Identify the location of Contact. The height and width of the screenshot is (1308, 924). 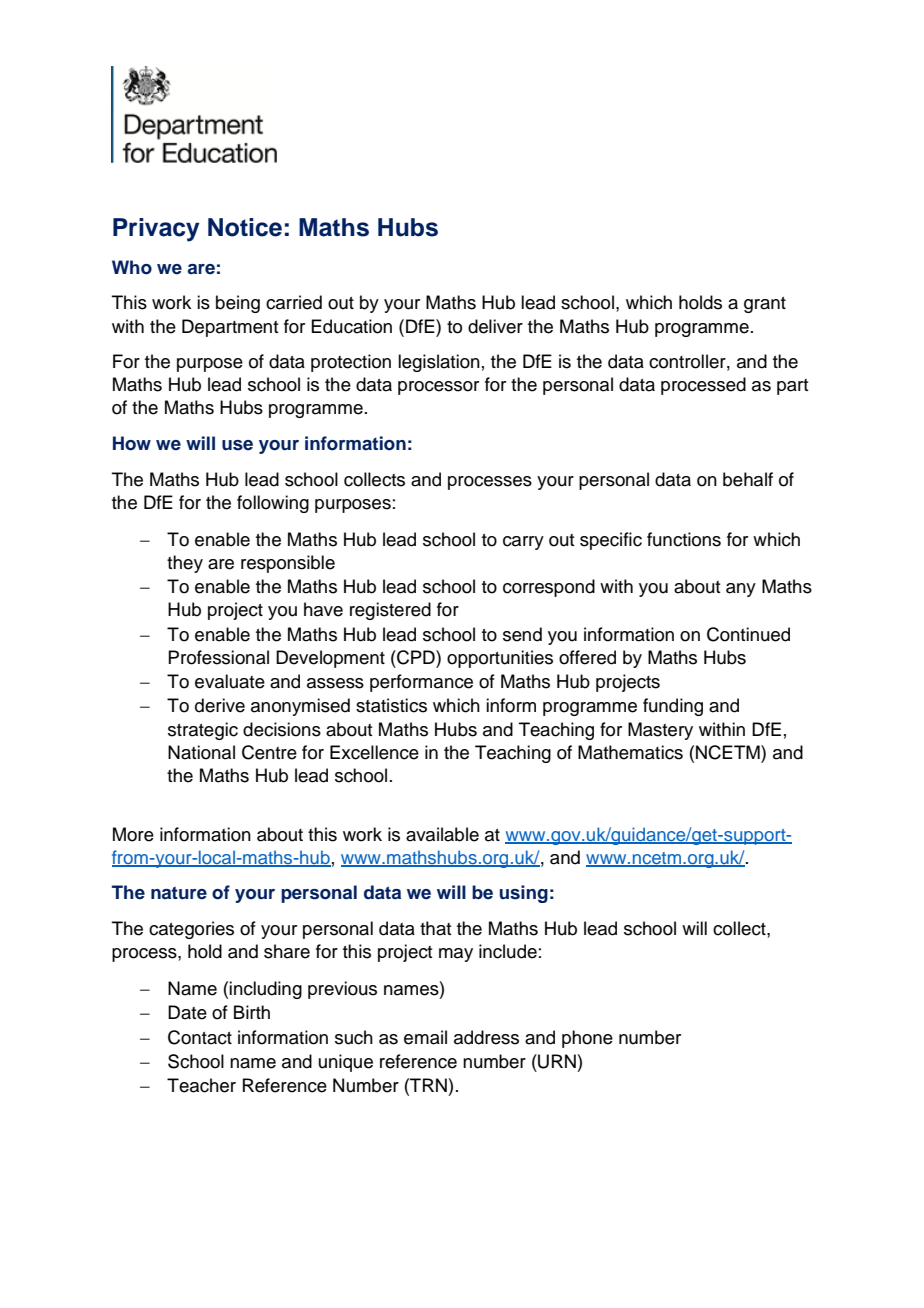
(200, 1037).
